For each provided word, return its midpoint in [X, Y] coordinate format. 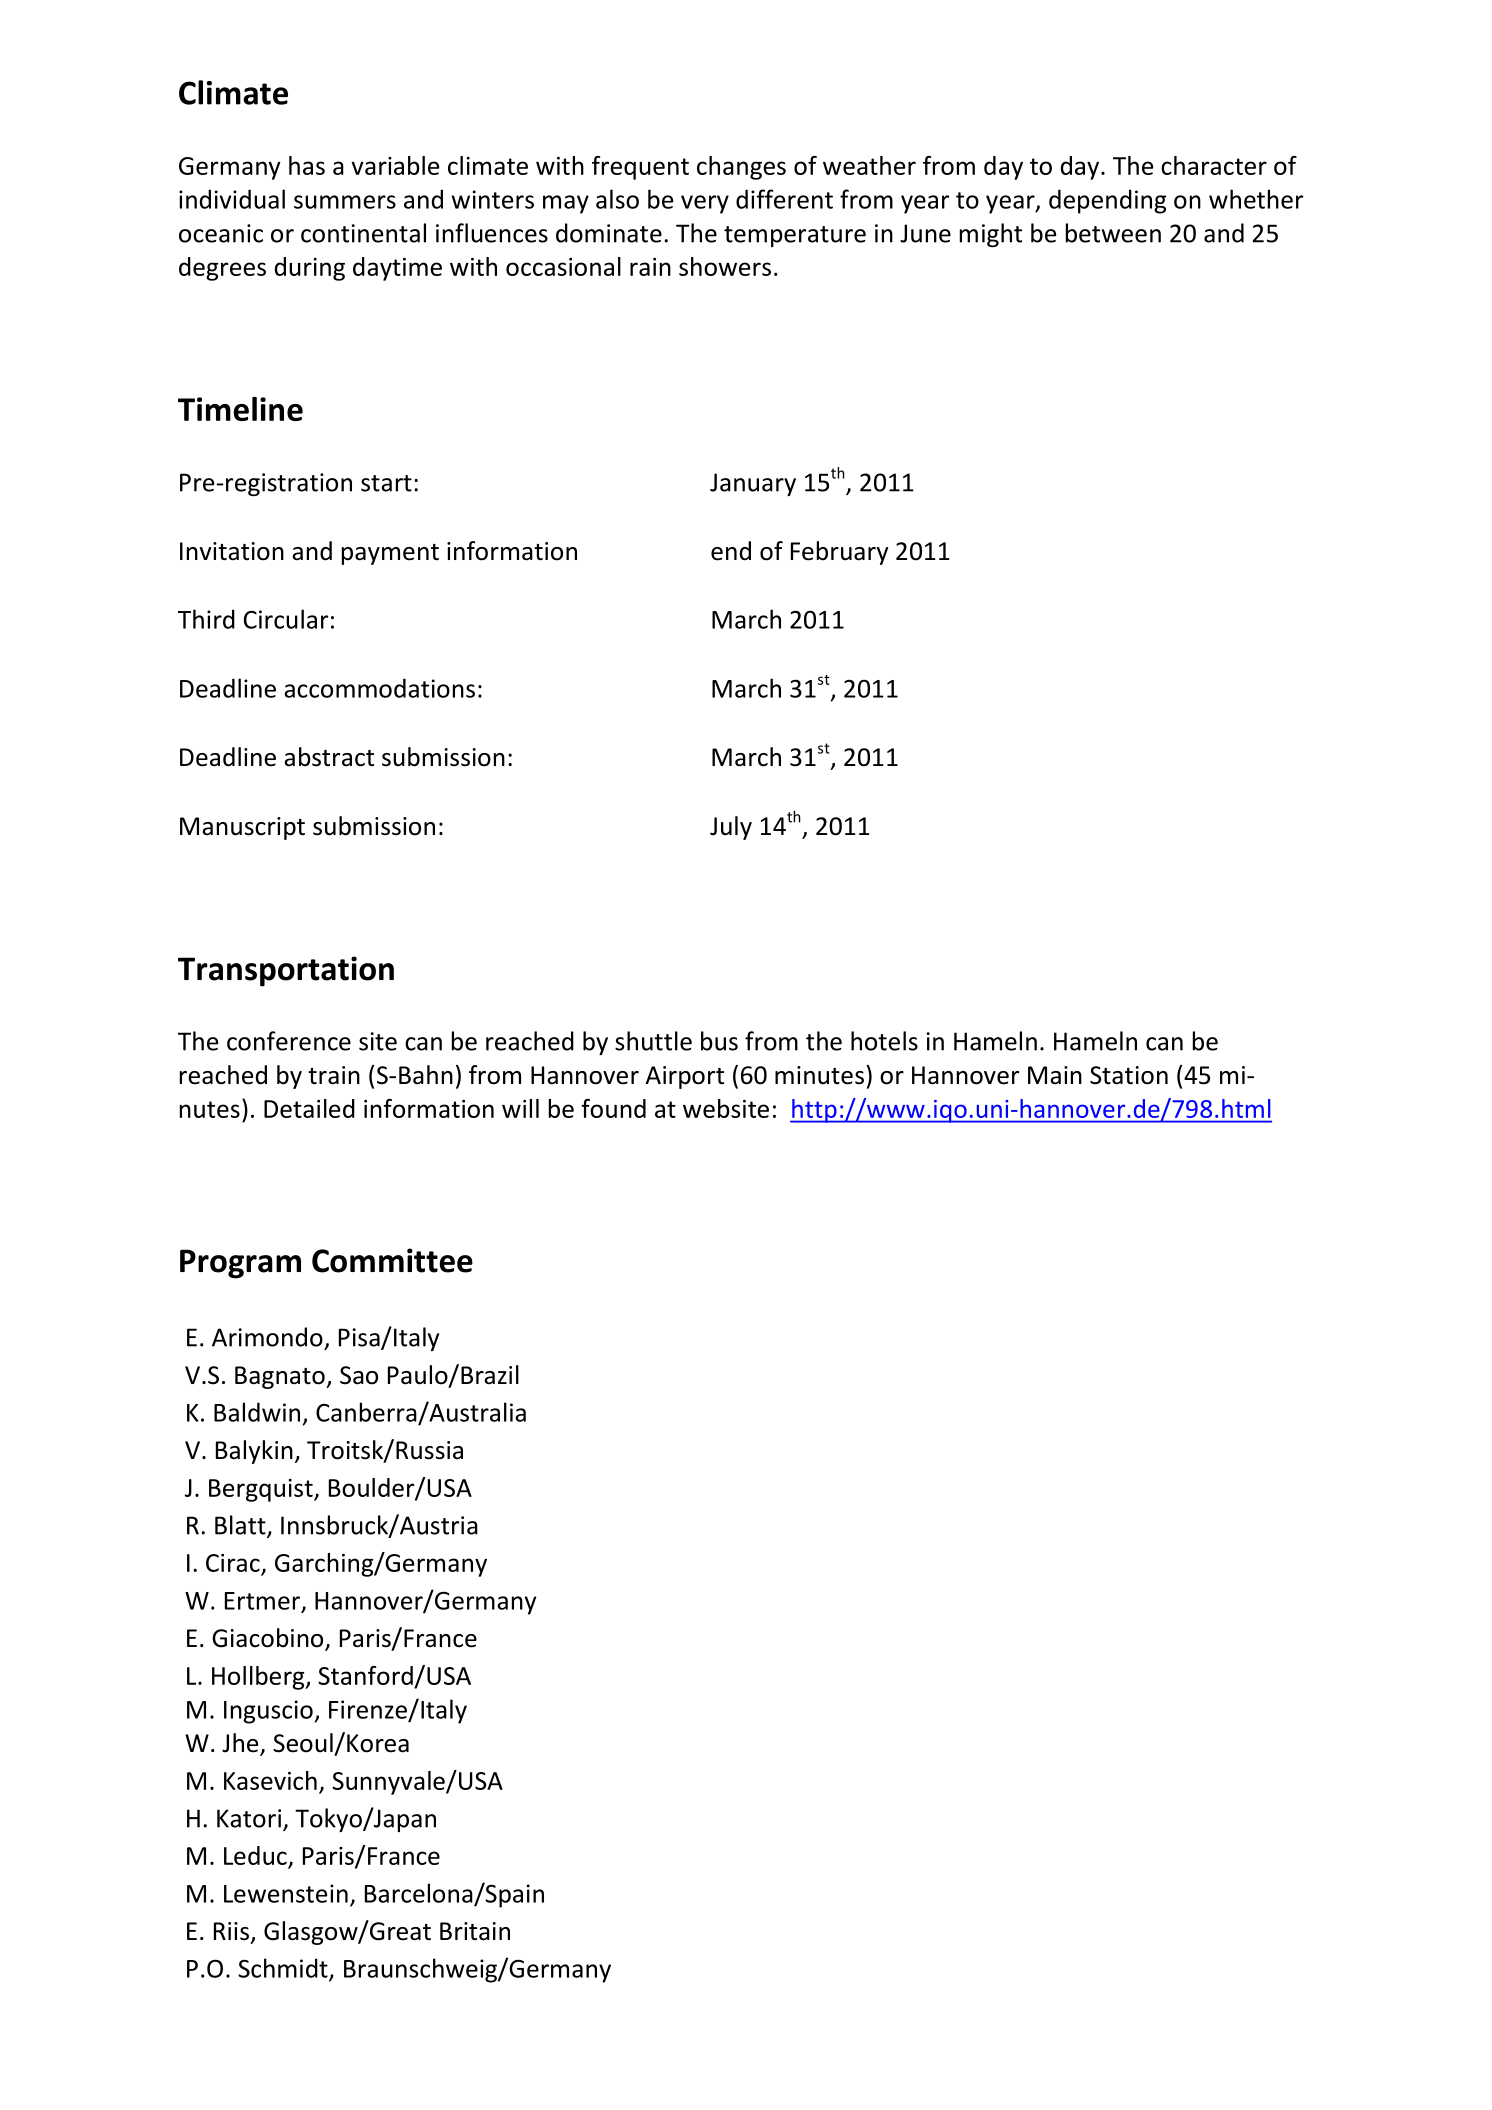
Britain [475, 1931]
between [1113, 233]
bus [719, 1041]
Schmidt [284, 1969]
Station [1129, 1075]
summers [345, 202]
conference [289, 1041]
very [705, 204]
